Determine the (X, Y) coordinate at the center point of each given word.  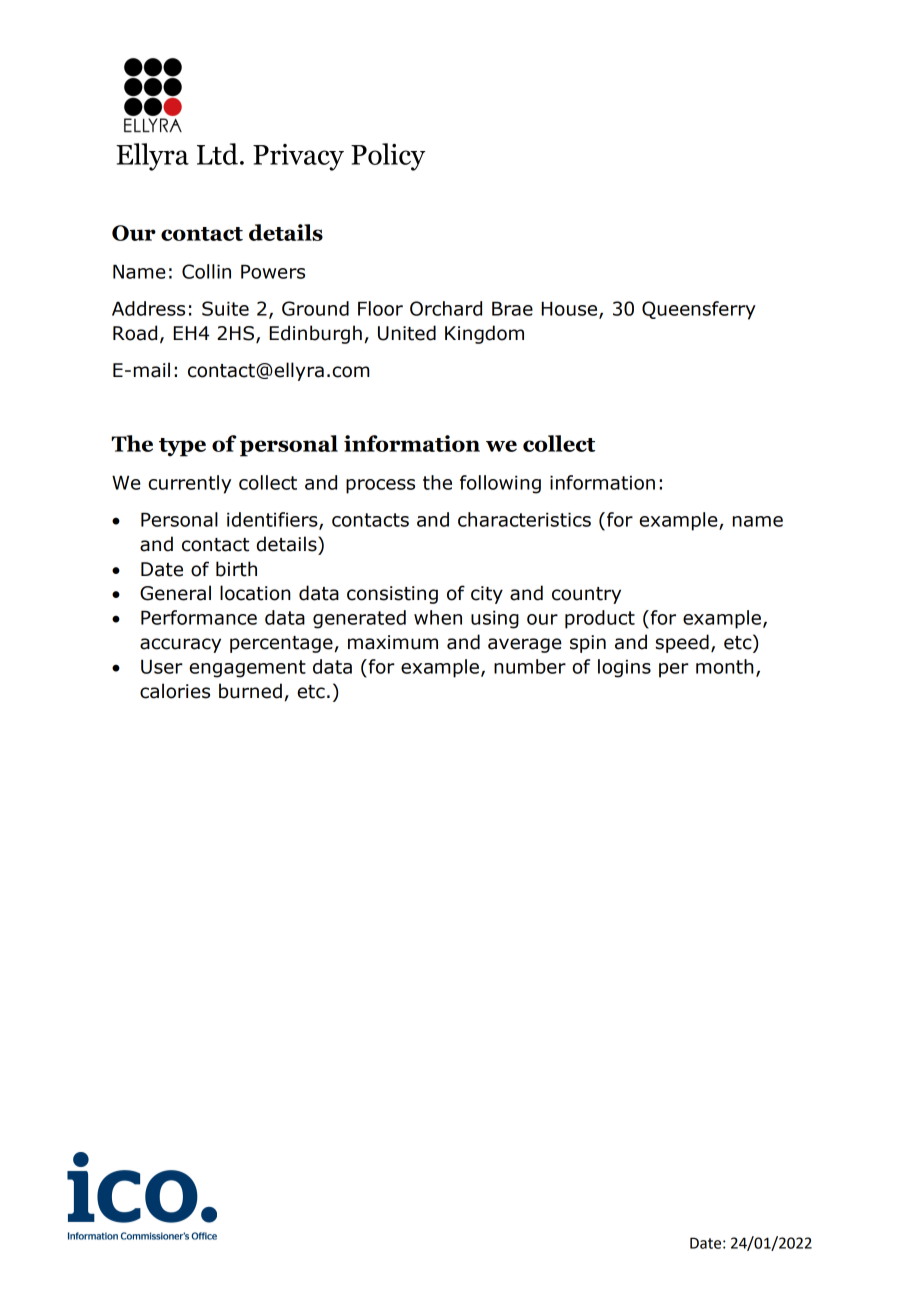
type (182, 447)
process (380, 486)
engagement (247, 669)
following (500, 484)
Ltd (217, 154)
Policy (388, 157)
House (570, 309)
